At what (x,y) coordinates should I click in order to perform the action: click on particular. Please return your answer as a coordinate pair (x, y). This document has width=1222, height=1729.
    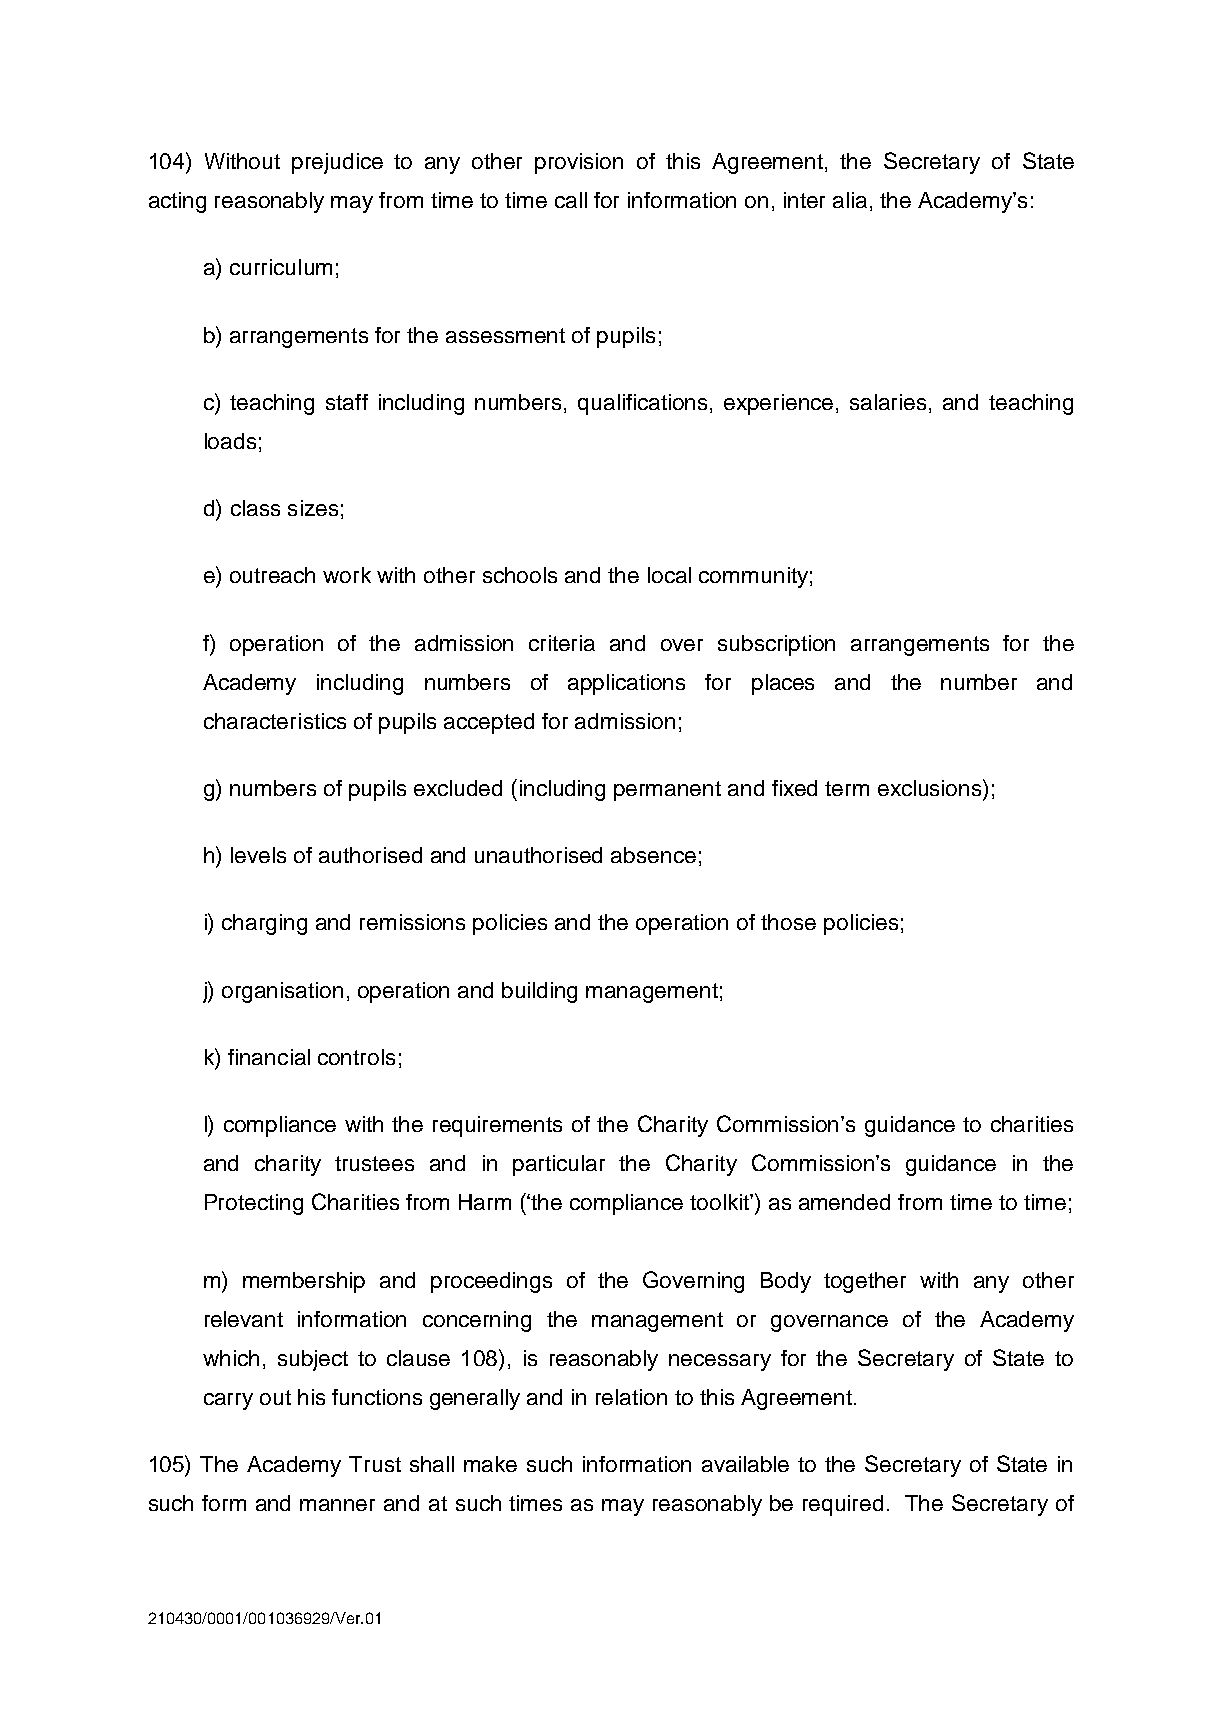
    Looking at the image, I should click on (559, 1165).
